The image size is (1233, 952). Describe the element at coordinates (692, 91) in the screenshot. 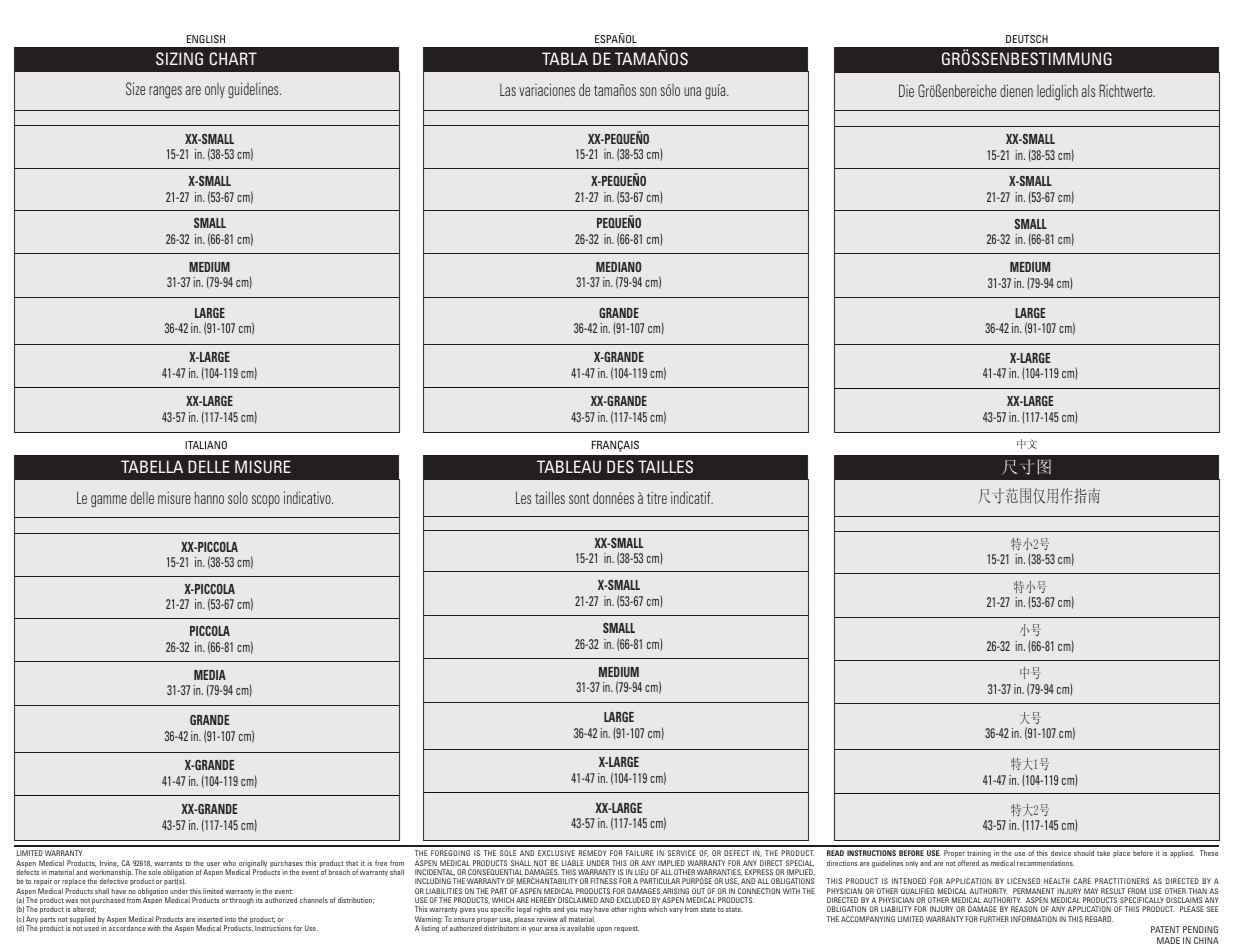

I see `una` at that location.
